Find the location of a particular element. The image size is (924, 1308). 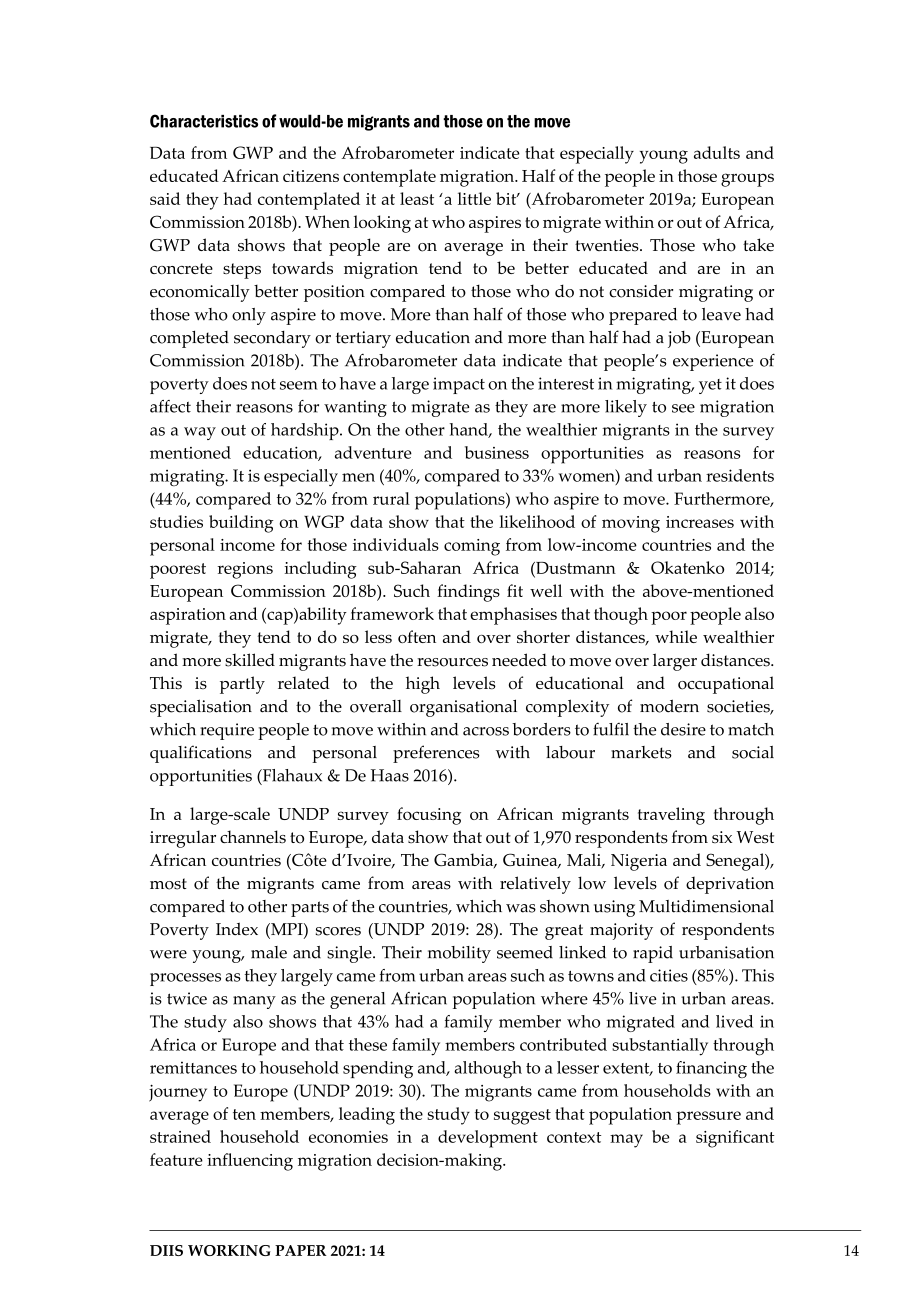

partly is located at coordinates (242, 685).
